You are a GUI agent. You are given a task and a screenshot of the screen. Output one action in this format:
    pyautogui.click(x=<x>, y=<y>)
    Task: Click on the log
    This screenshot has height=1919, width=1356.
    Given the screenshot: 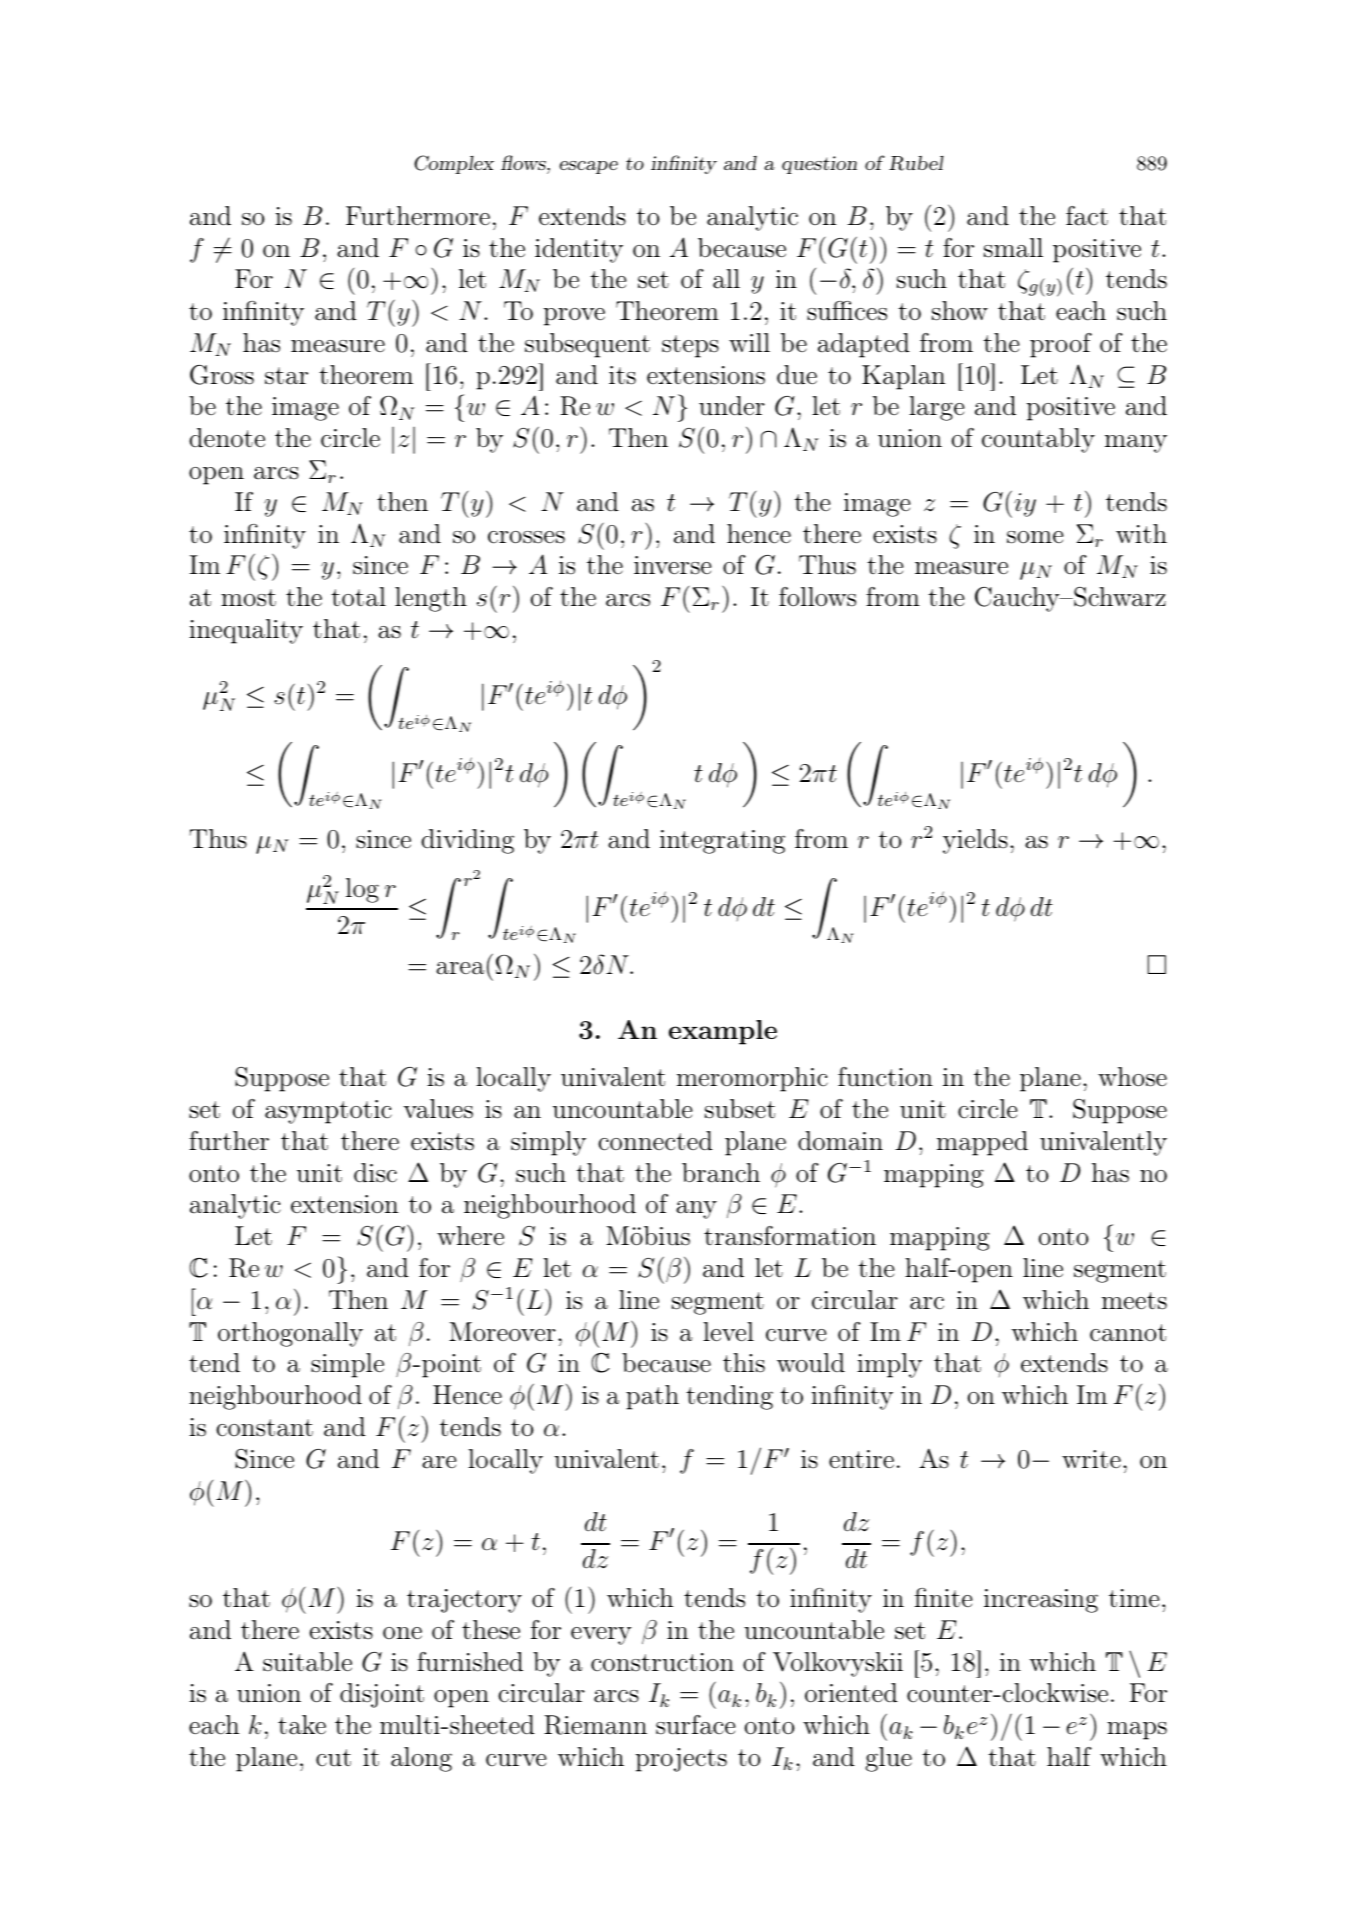 What is the action you would take?
    pyautogui.click(x=362, y=890)
